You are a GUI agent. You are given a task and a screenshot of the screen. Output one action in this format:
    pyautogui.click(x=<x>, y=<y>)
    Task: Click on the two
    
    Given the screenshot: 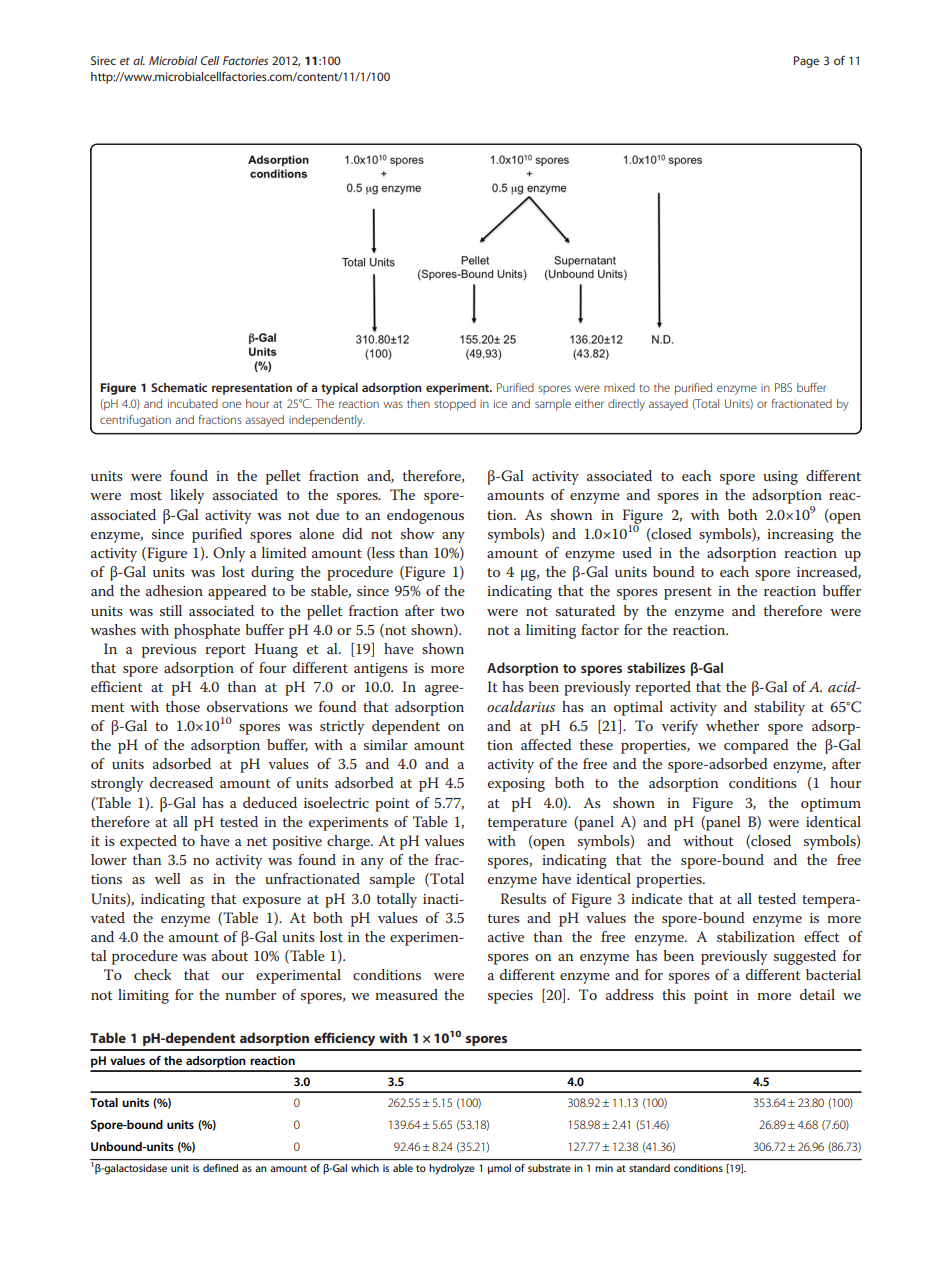 What is the action you would take?
    pyautogui.click(x=452, y=611)
